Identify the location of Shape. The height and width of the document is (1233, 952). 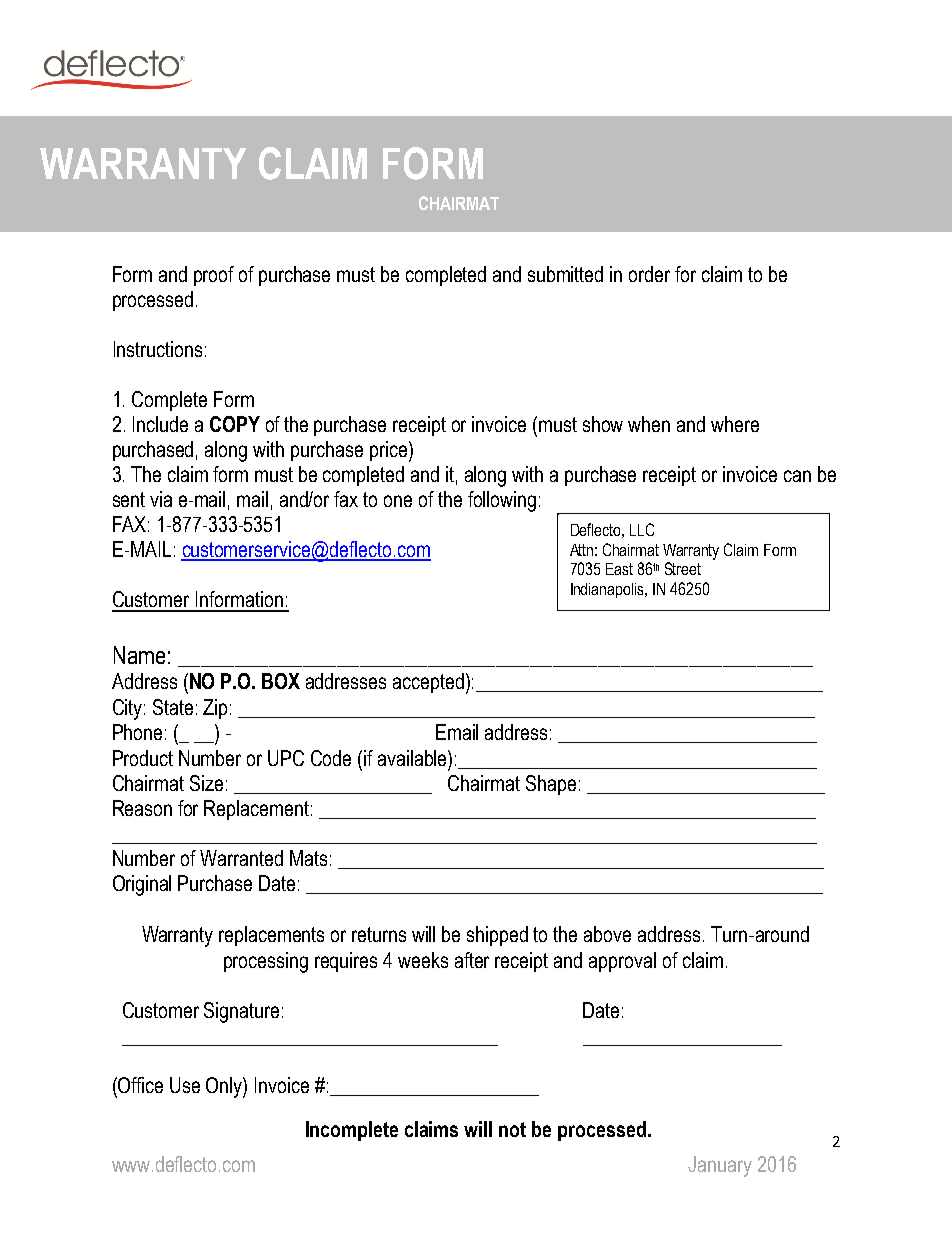
(551, 785).
